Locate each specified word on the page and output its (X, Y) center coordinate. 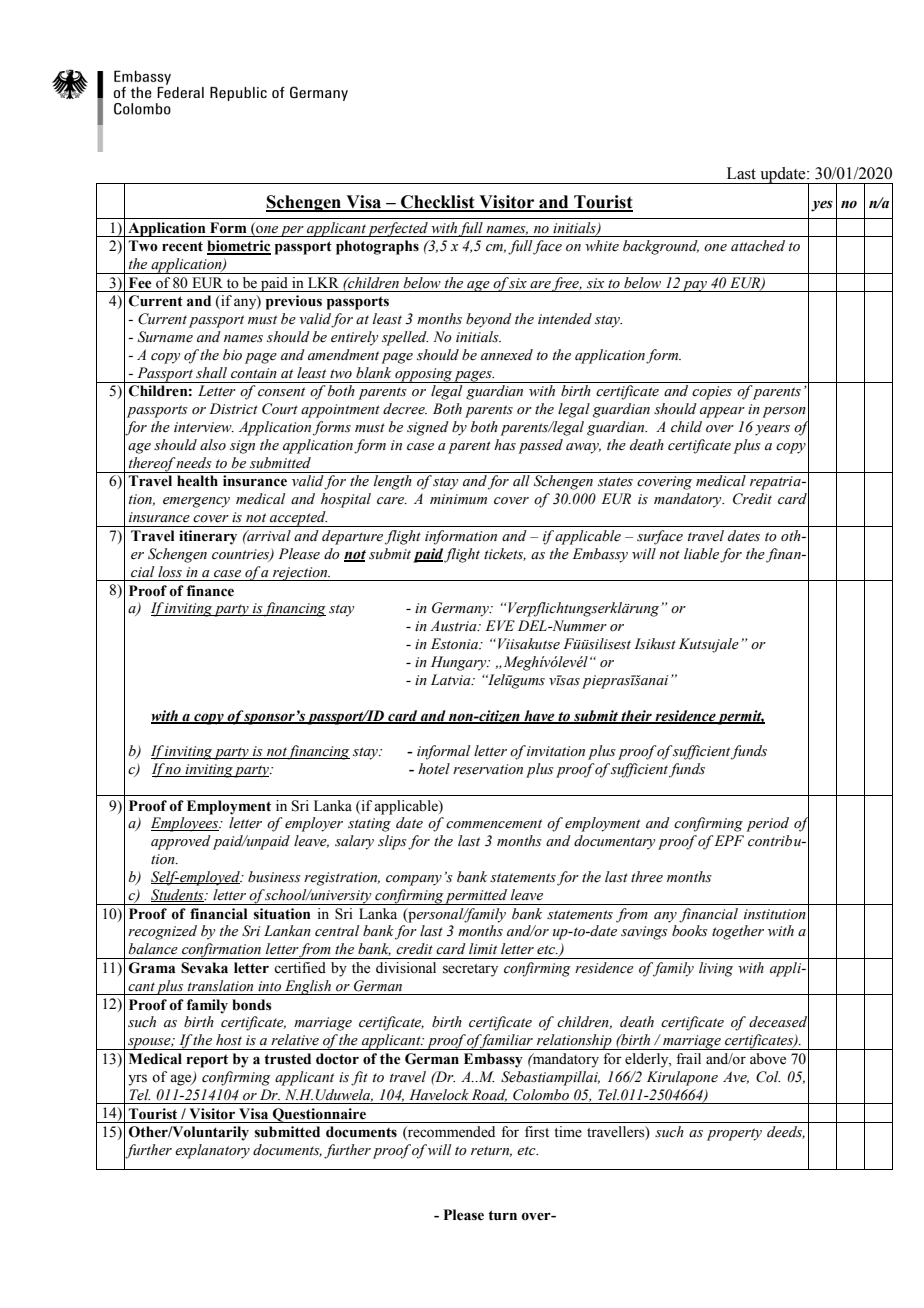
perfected (398, 229)
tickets (505, 554)
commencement (494, 824)
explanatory (212, 1151)
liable (701, 553)
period (767, 824)
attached (758, 246)
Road (489, 1095)
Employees (186, 824)
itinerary (208, 537)
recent (182, 246)
